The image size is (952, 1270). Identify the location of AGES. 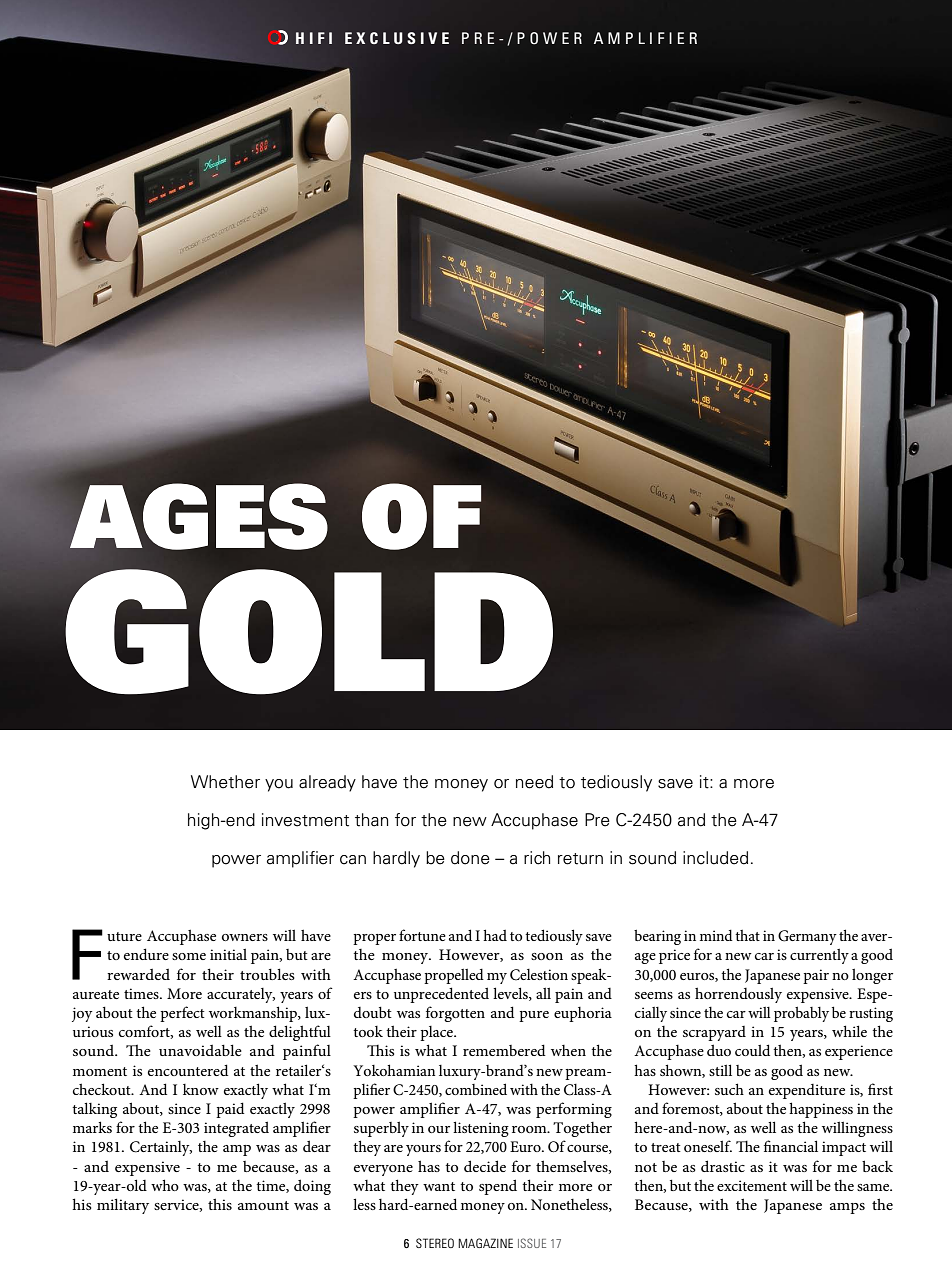
(199, 516).
